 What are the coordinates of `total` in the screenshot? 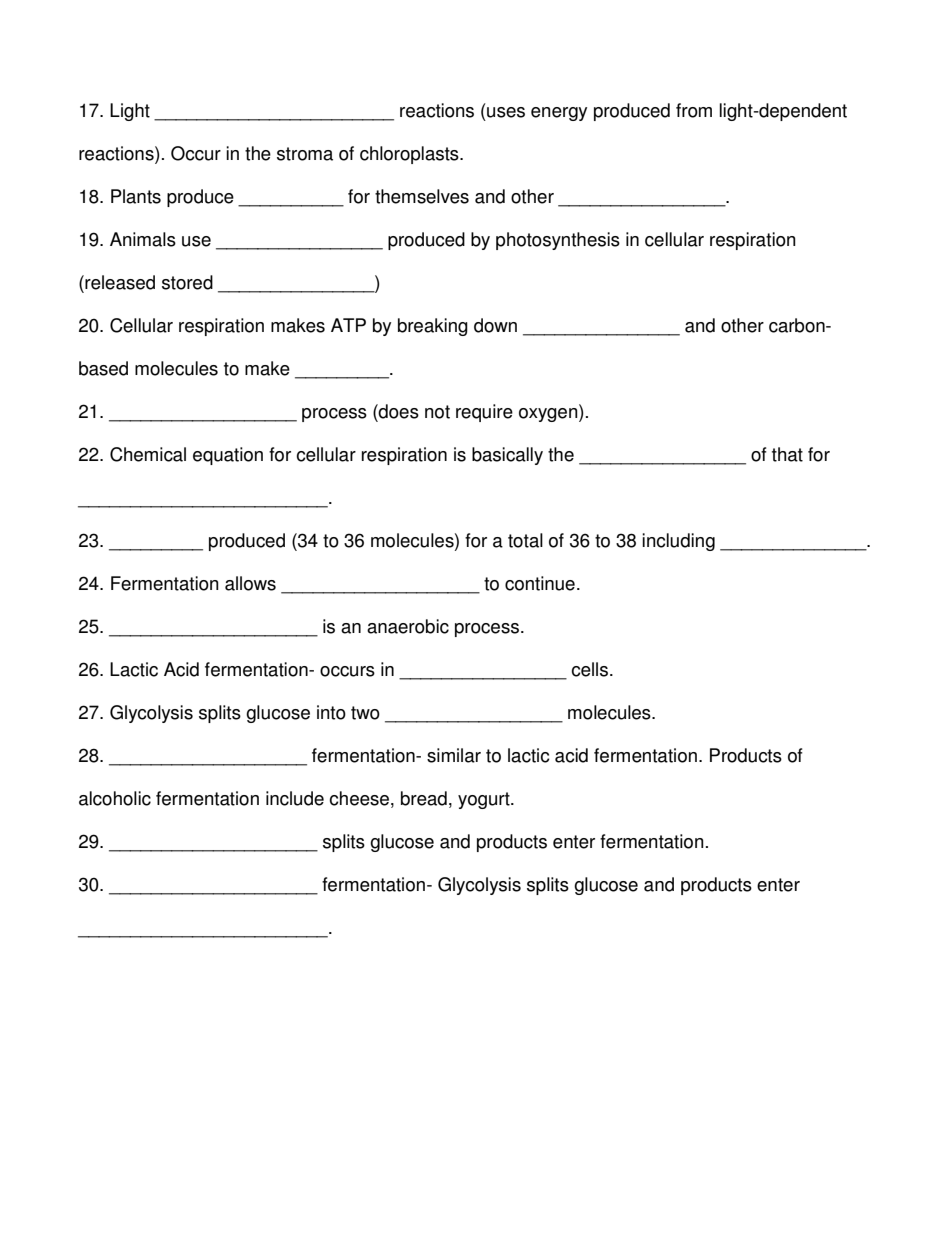 It's located at (525, 540).
